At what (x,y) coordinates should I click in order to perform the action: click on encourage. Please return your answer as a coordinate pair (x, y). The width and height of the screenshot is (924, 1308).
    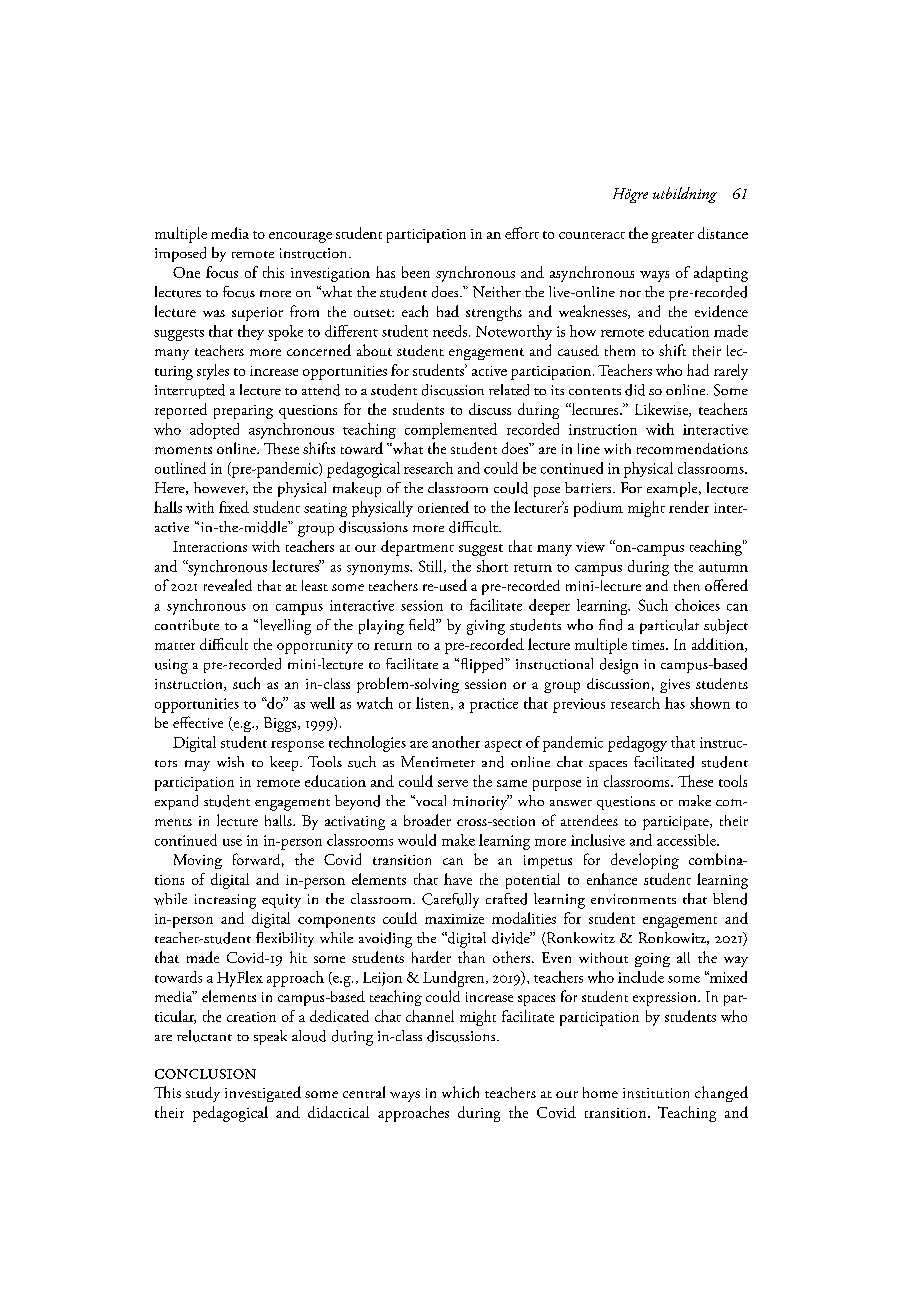
    Looking at the image, I should click on (300, 237).
